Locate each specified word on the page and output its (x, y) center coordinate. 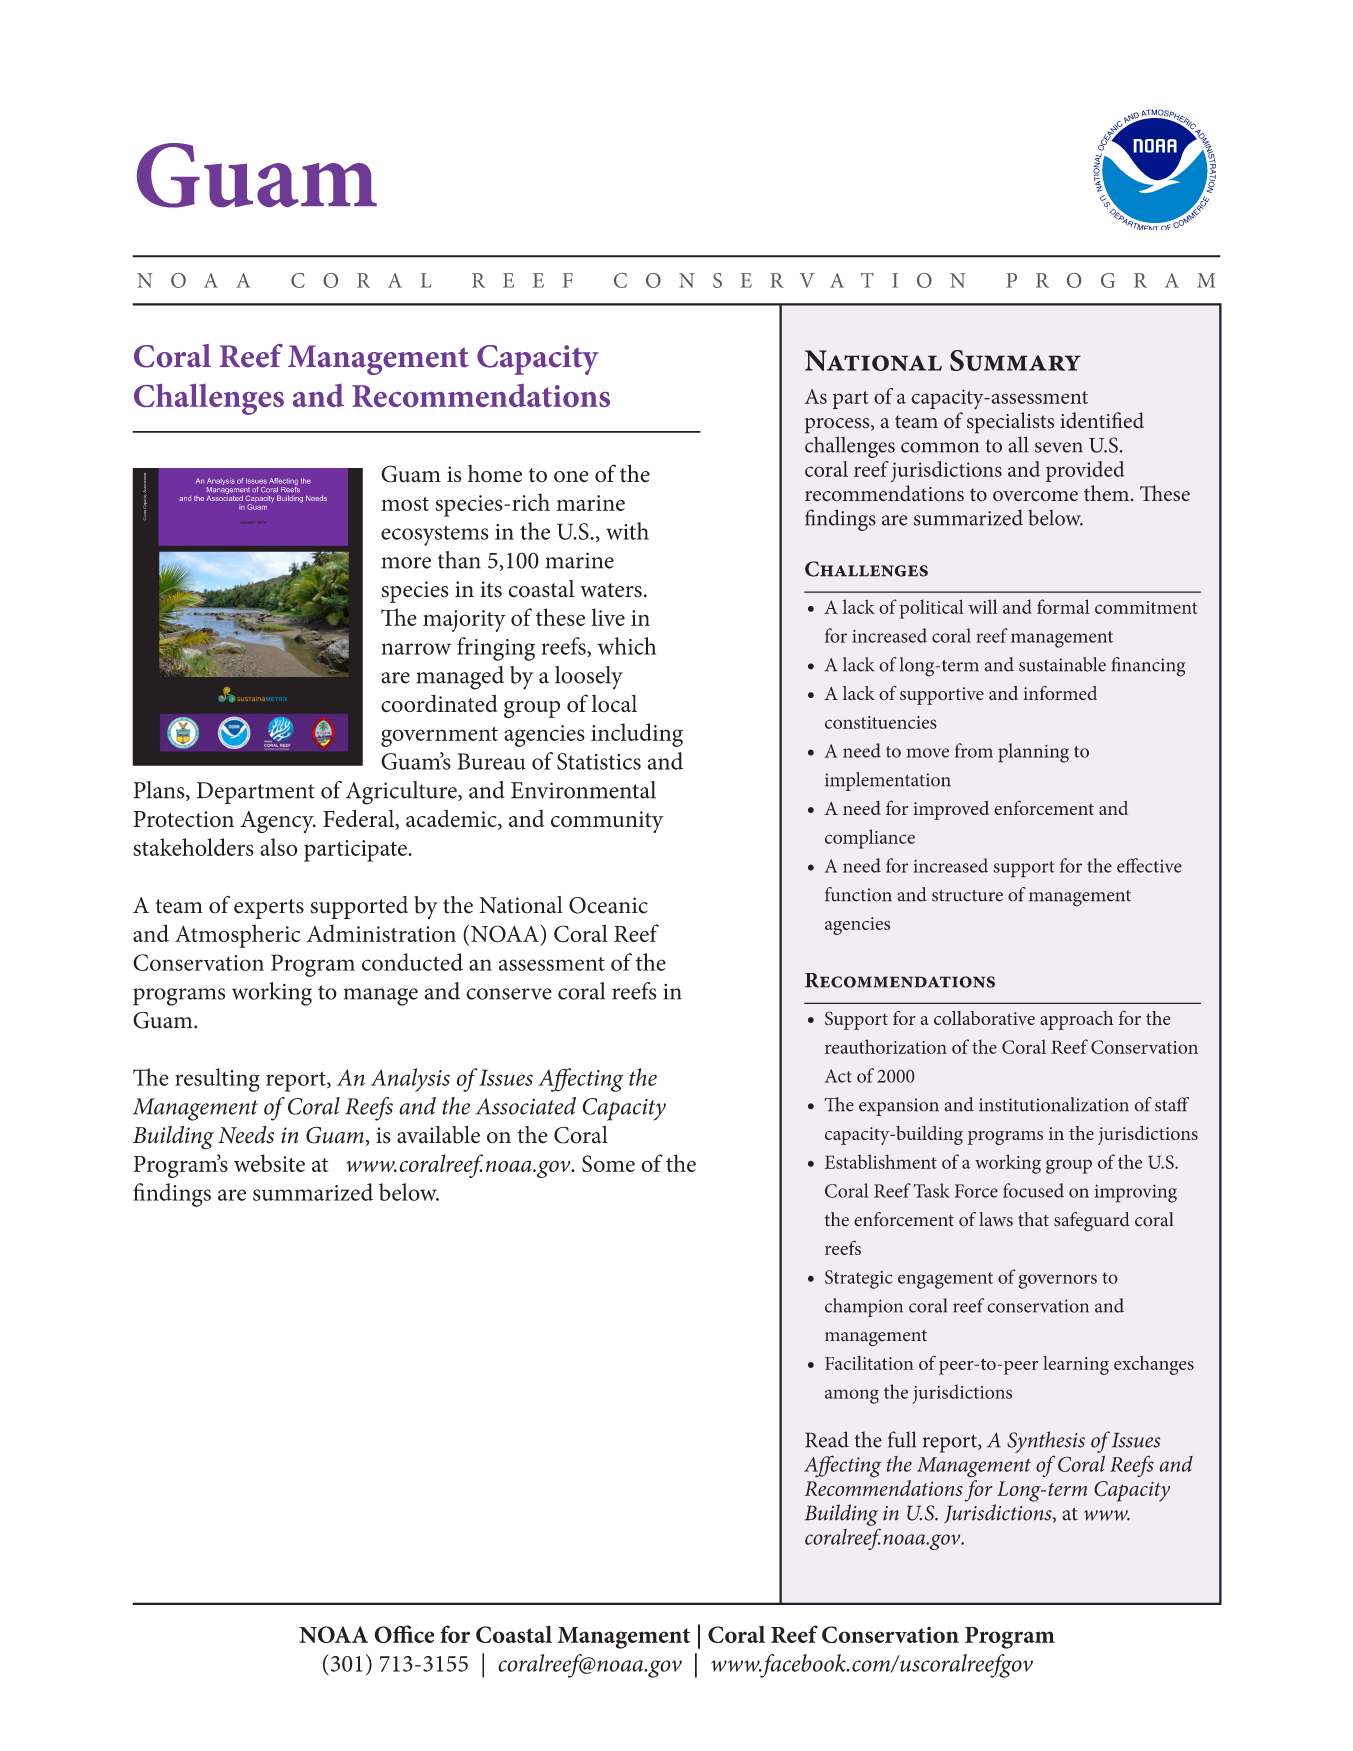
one (571, 477)
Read (827, 1439)
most (405, 504)
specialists (1010, 423)
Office (404, 1634)
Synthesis (1046, 1442)
